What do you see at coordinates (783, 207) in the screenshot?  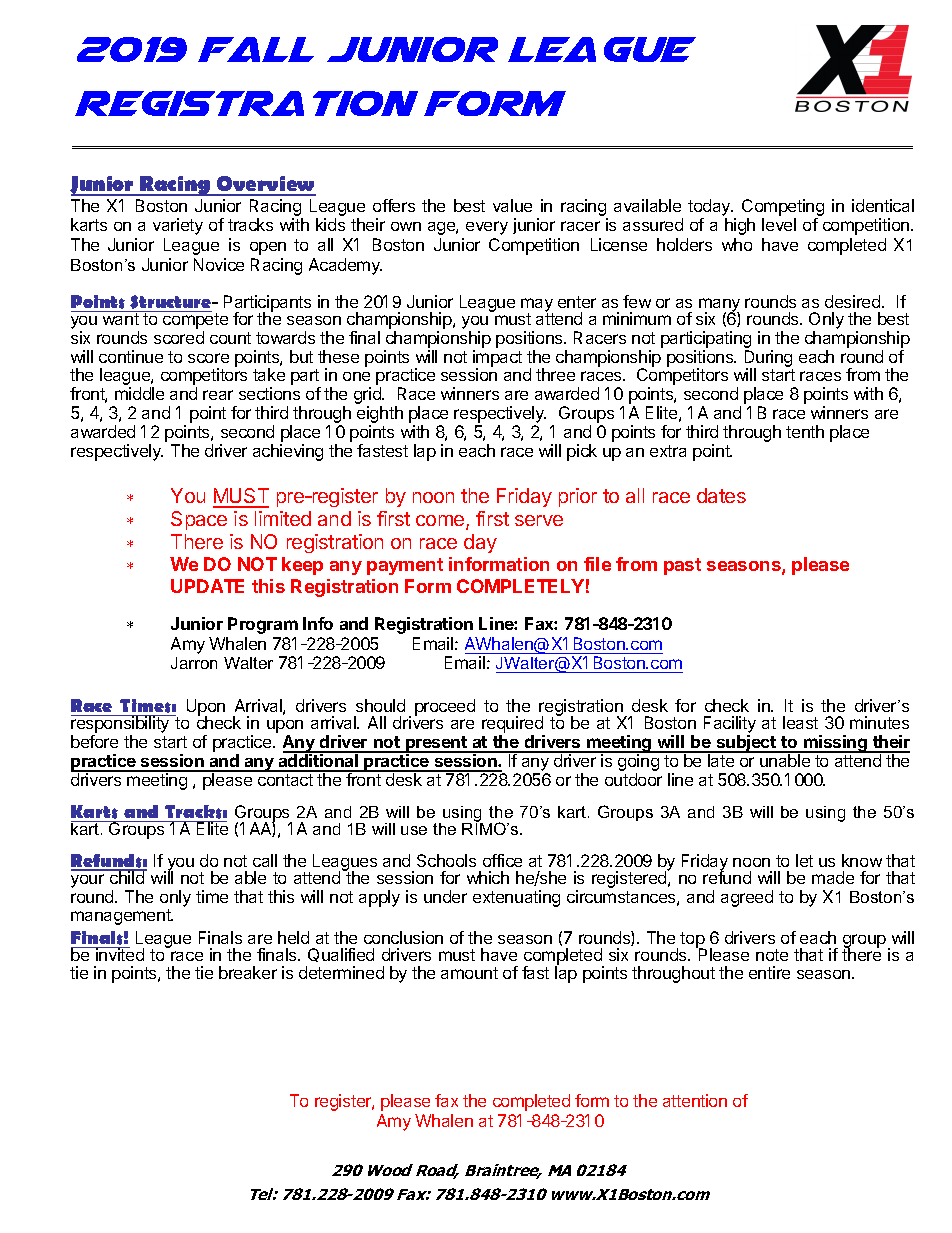 I see `Competing` at bounding box center [783, 207].
